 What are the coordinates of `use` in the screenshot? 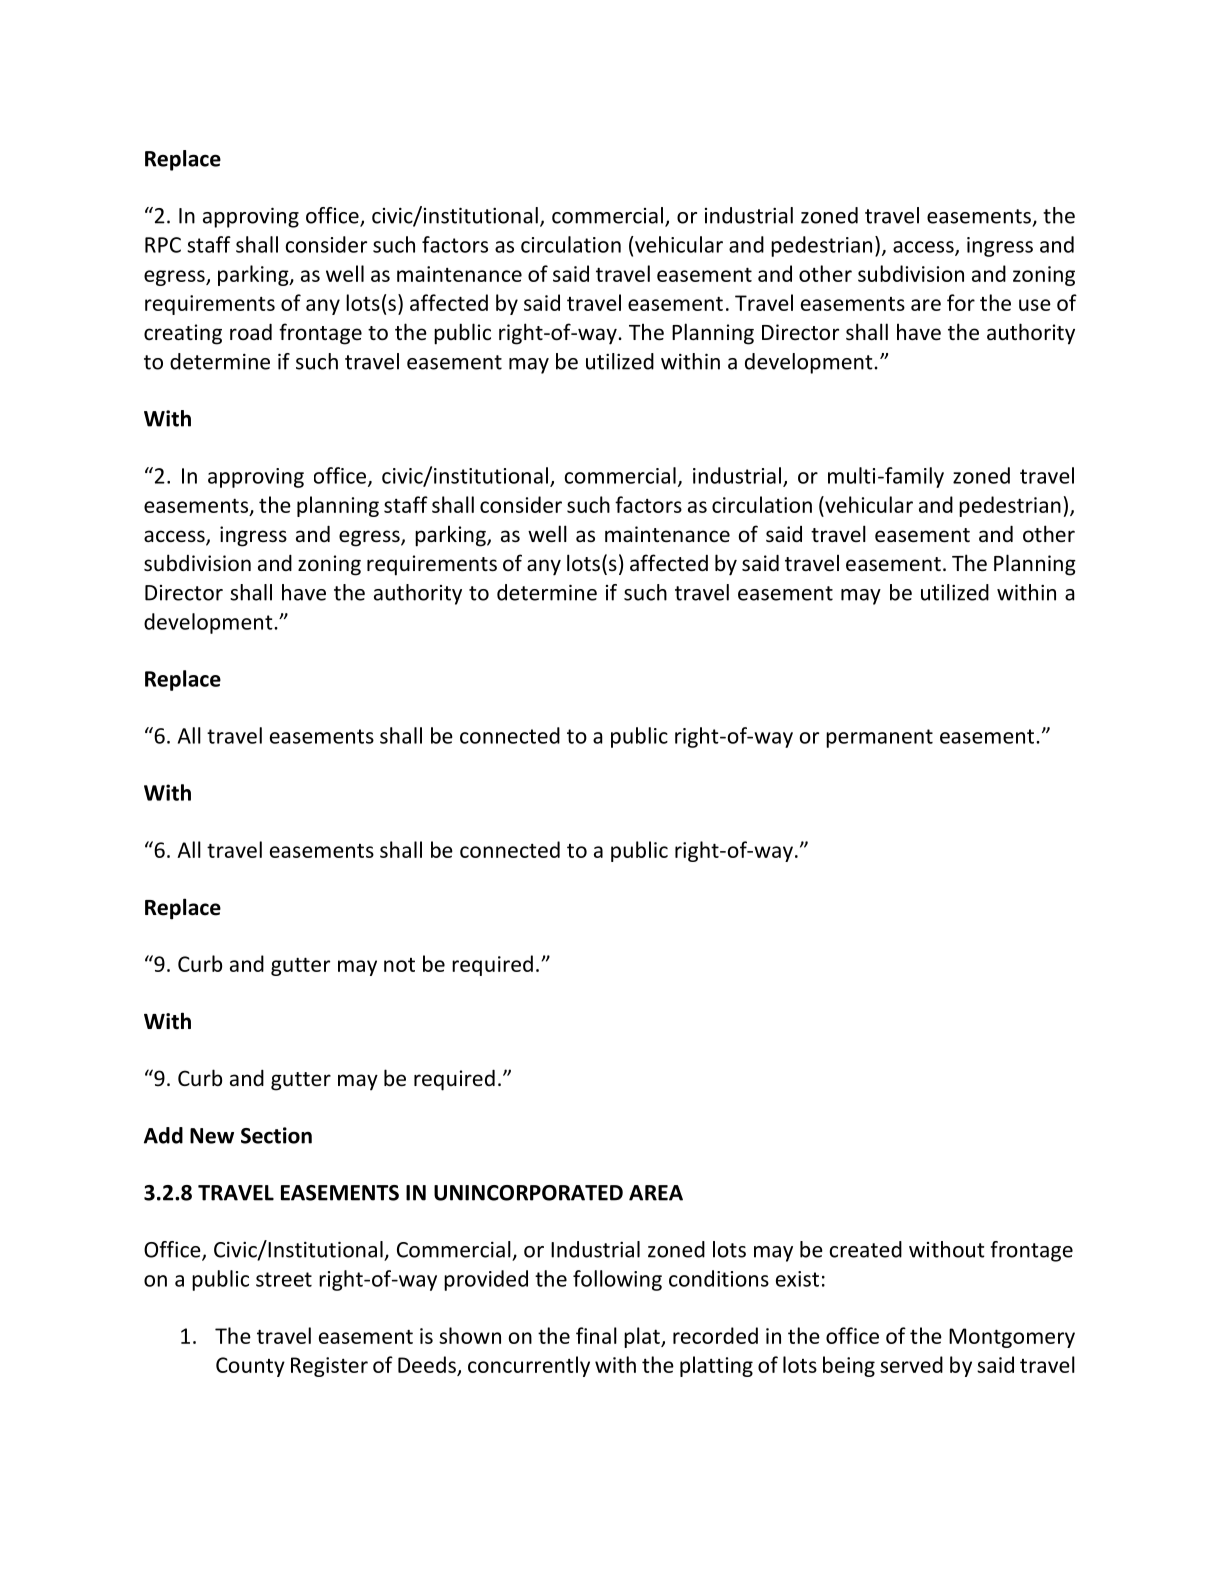 It's located at (1035, 305).
